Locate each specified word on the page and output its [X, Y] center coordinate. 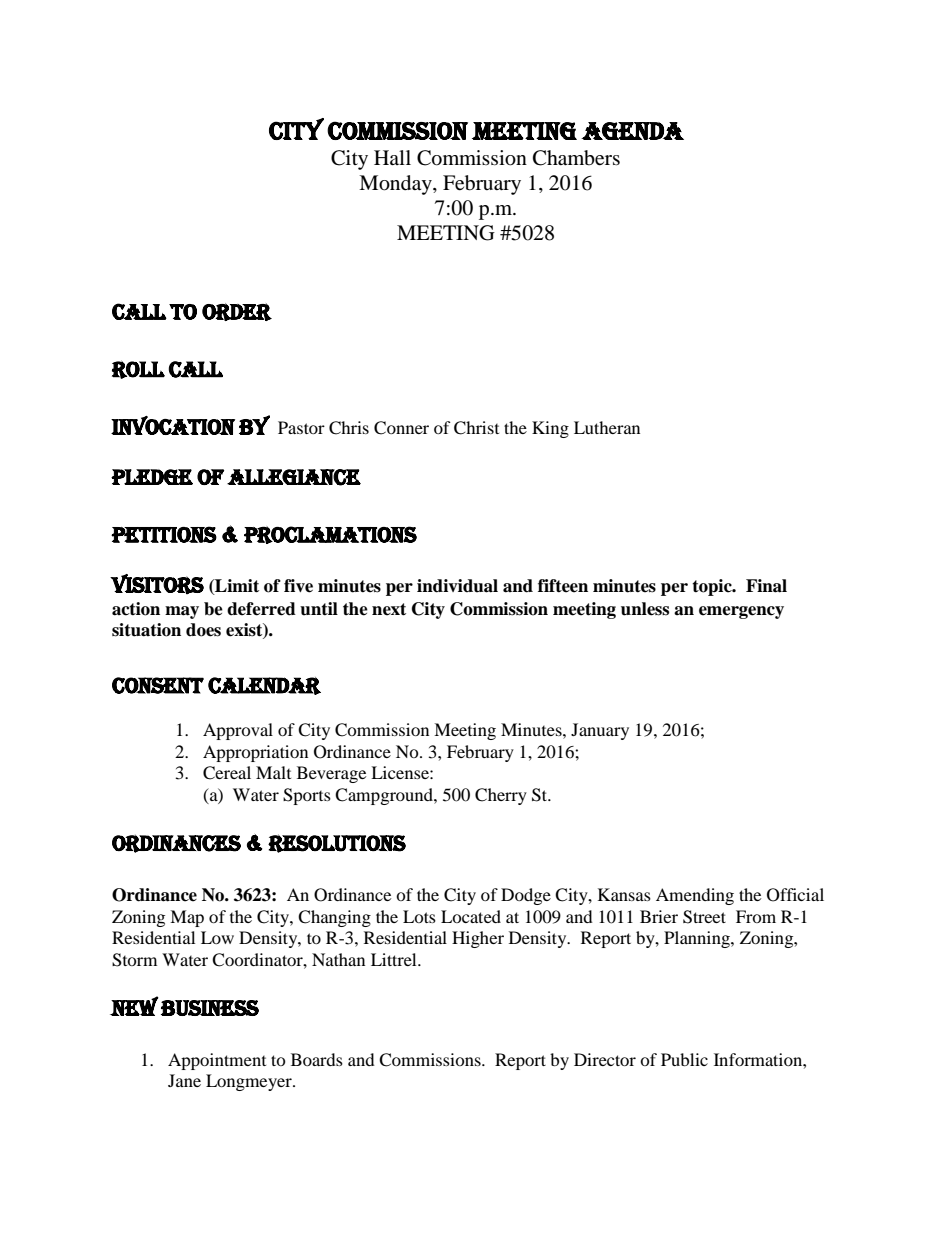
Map [187, 918]
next [389, 609]
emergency [741, 612]
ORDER [237, 312]
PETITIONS [164, 534]
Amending [695, 896]
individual [457, 586]
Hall [392, 157]
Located [471, 916]
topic [713, 587]
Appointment [217, 1061]
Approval [238, 731]
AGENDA [632, 131]
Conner [401, 428]
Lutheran [607, 427]
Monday [396, 185]
